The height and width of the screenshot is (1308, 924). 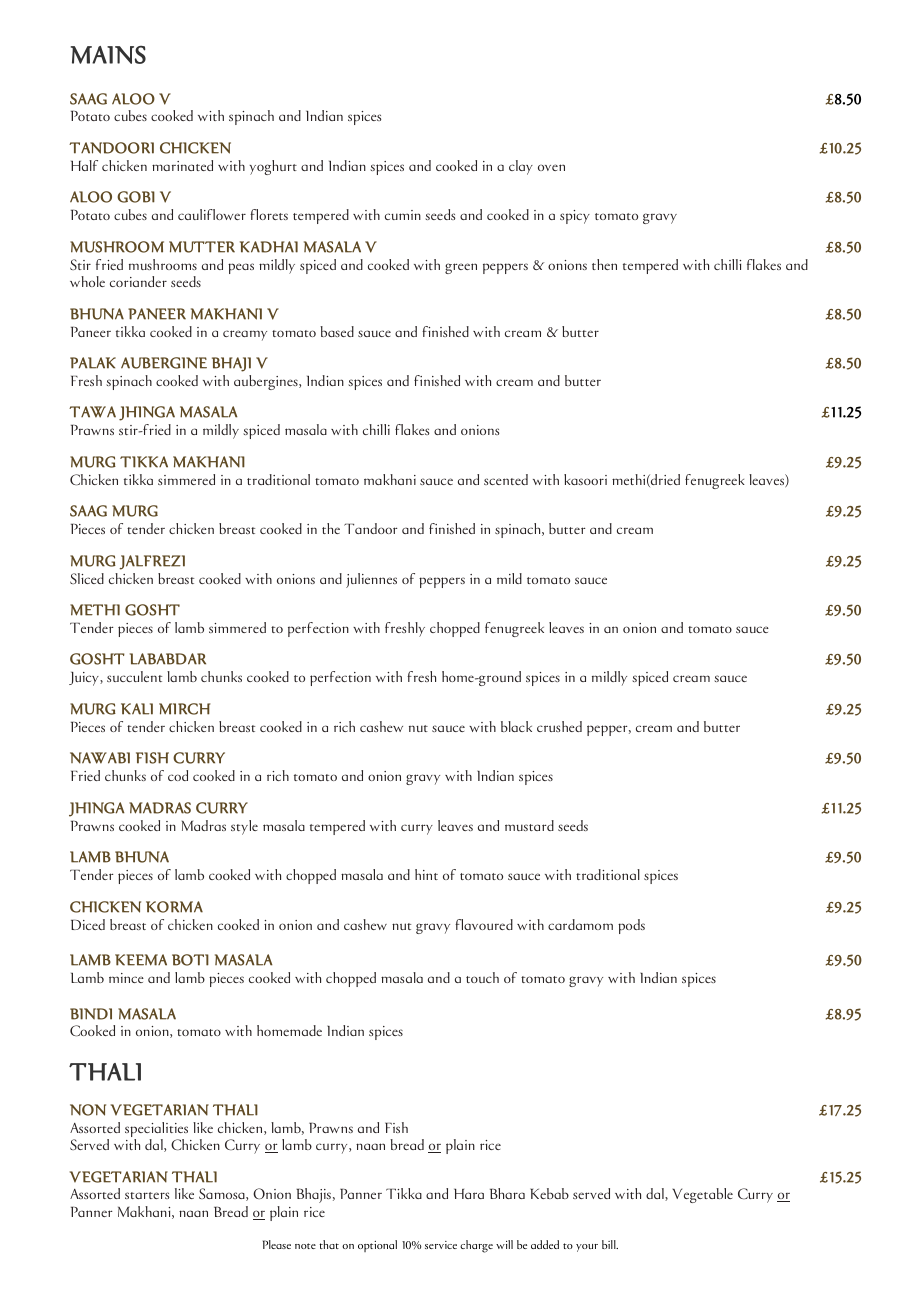 I want to click on oven, so click(x=551, y=167).
